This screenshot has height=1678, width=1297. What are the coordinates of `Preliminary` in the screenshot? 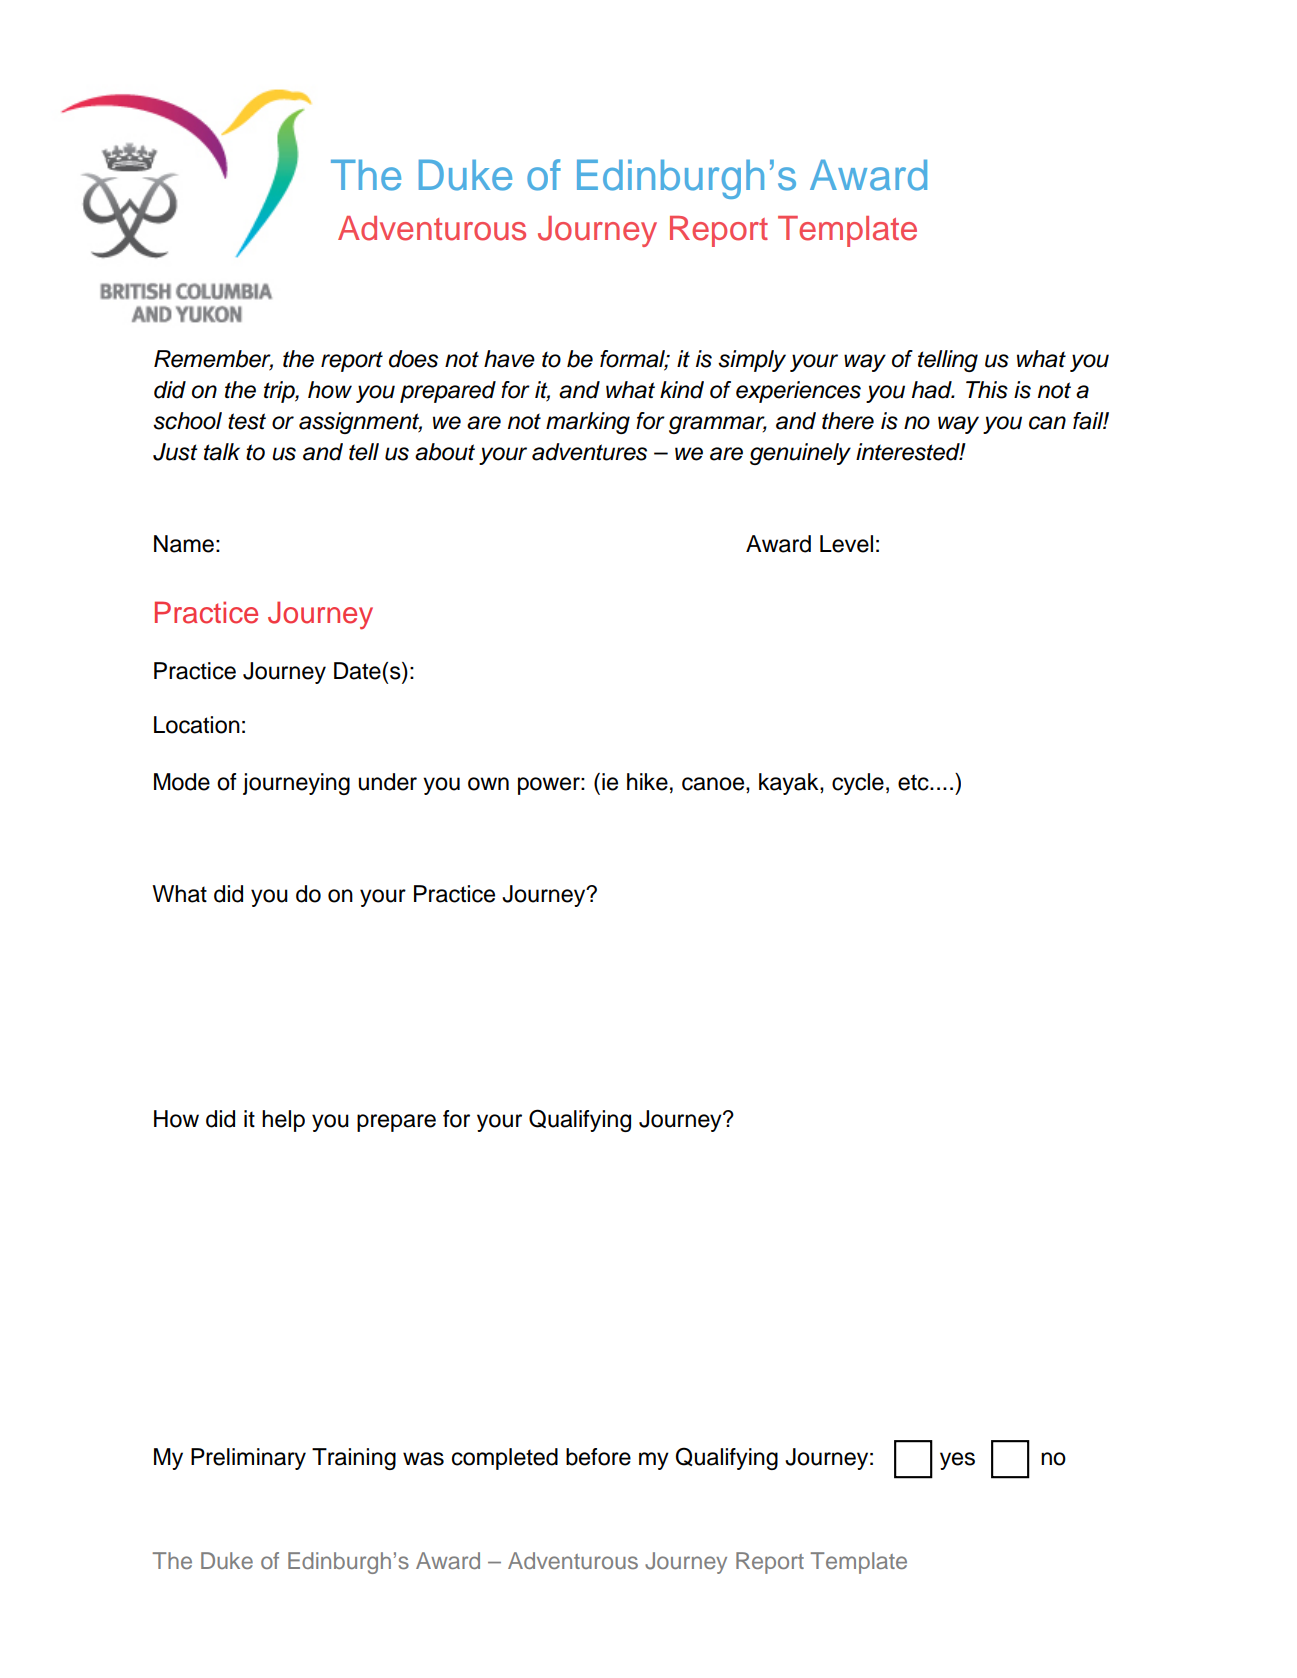 It's located at (248, 1459).
